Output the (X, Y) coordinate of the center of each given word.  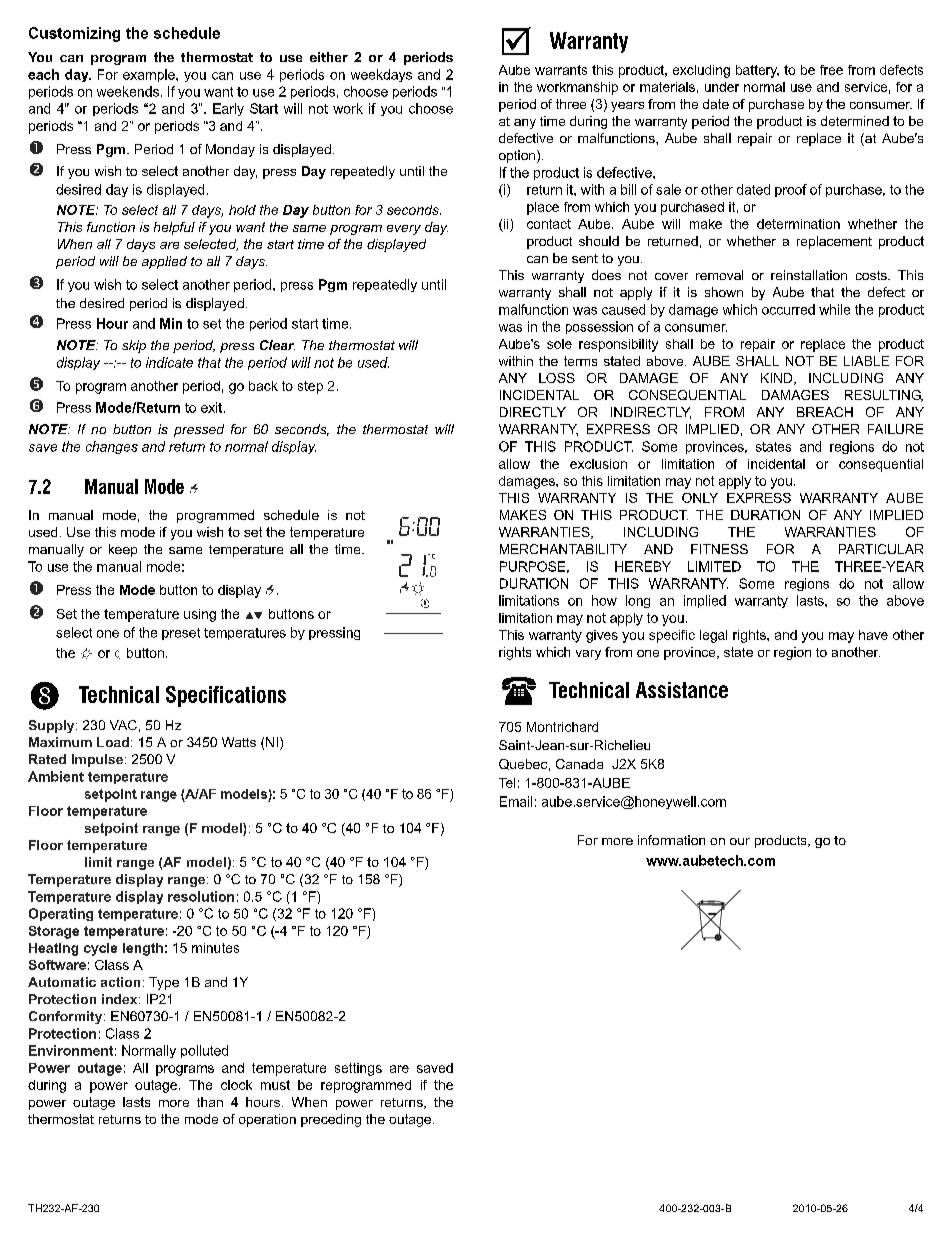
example (150, 75)
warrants (561, 70)
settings (358, 1069)
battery (757, 71)
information (671, 840)
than (210, 1102)
